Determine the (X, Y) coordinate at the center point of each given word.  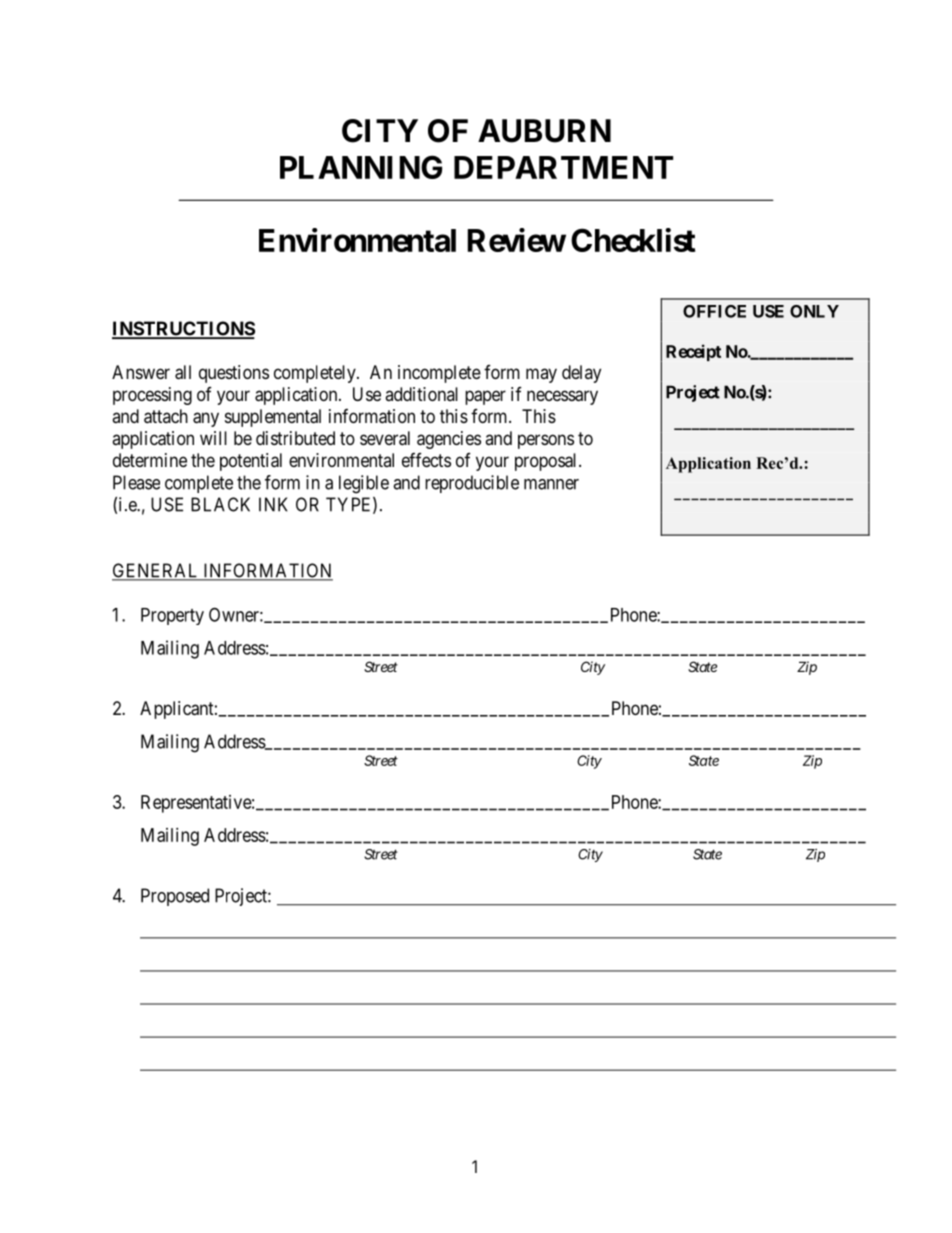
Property (172, 616)
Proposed (175, 897)
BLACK (220, 504)
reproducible (472, 484)
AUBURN (544, 131)
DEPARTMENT (563, 167)
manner (551, 484)
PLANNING (361, 167)
